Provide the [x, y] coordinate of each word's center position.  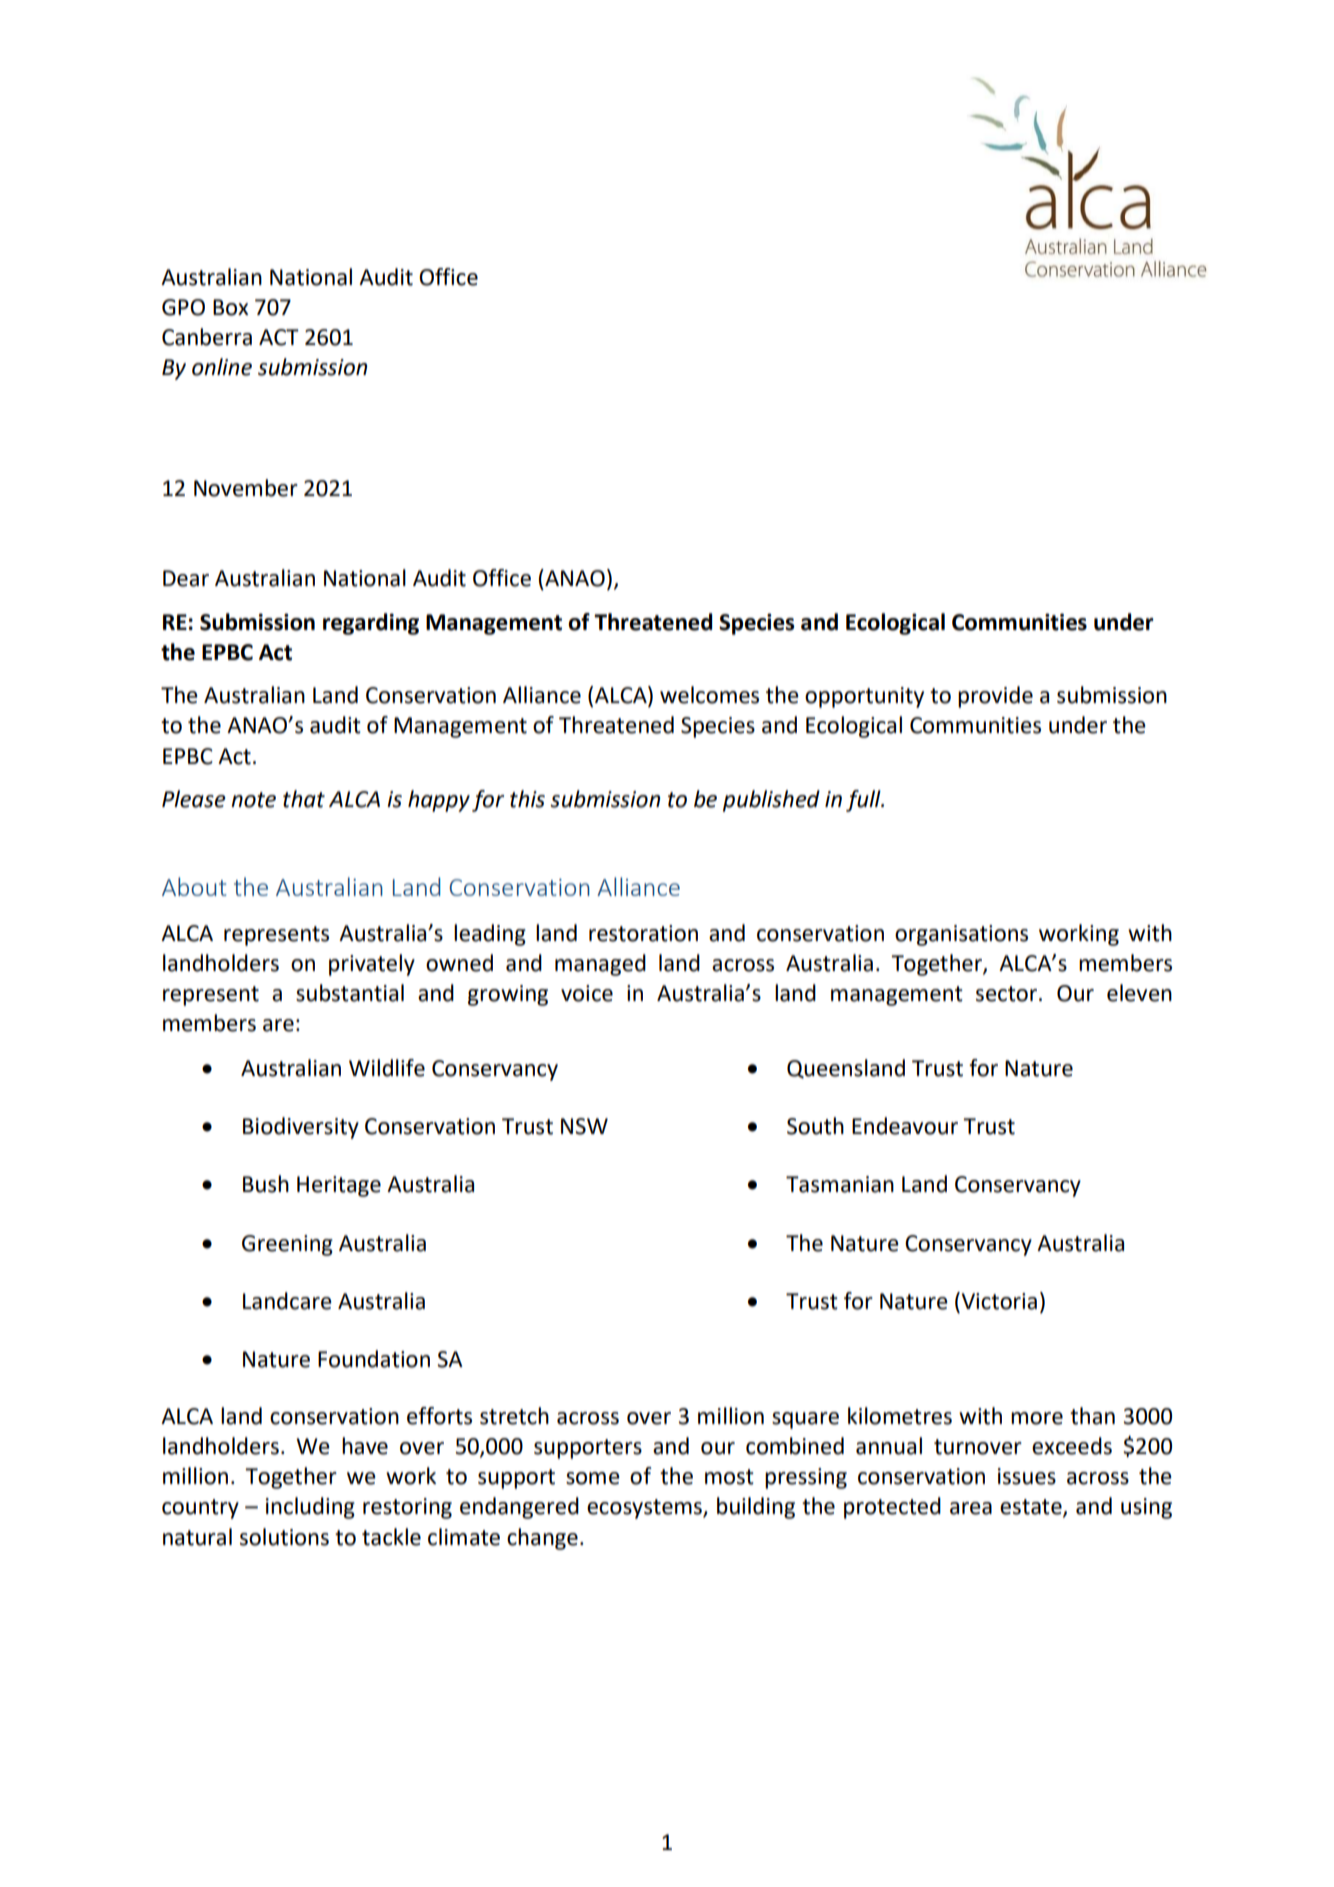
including [310, 1508]
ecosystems [645, 1509]
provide [995, 697]
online [222, 367]
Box [230, 307]
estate [1032, 1508]
